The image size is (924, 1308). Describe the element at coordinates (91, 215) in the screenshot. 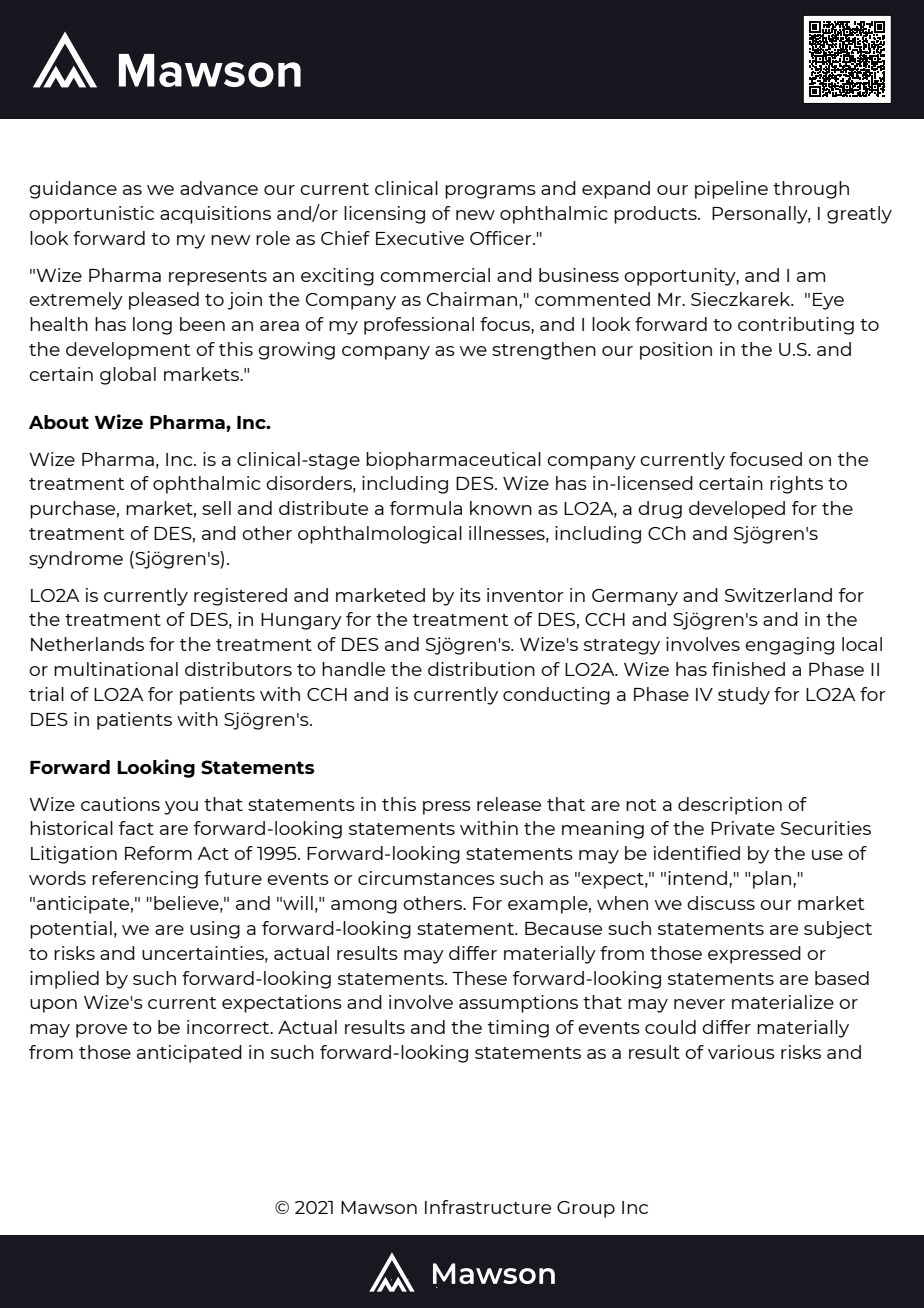

I see `opportunistic` at that location.
